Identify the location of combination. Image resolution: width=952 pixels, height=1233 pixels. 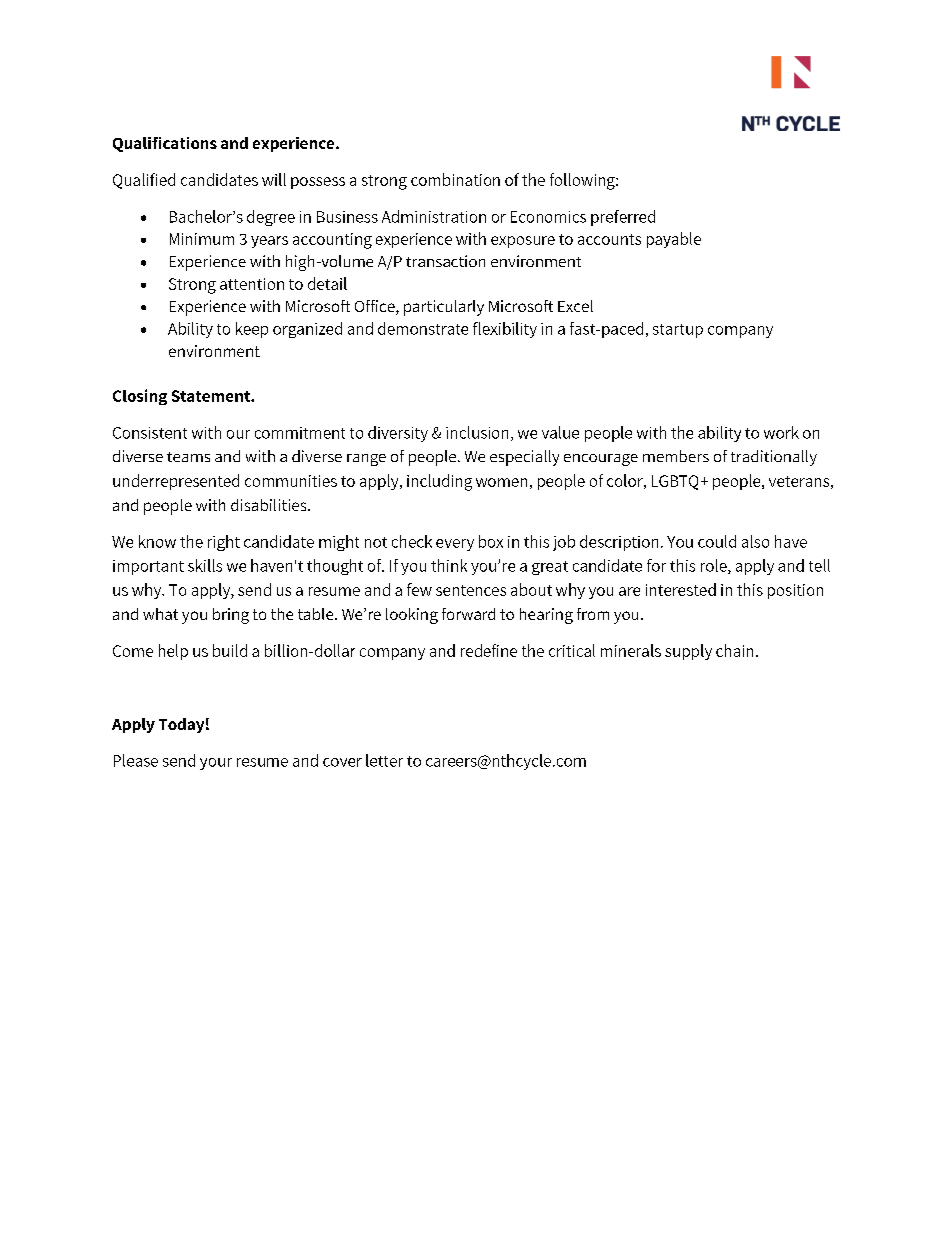
(455, 179).
